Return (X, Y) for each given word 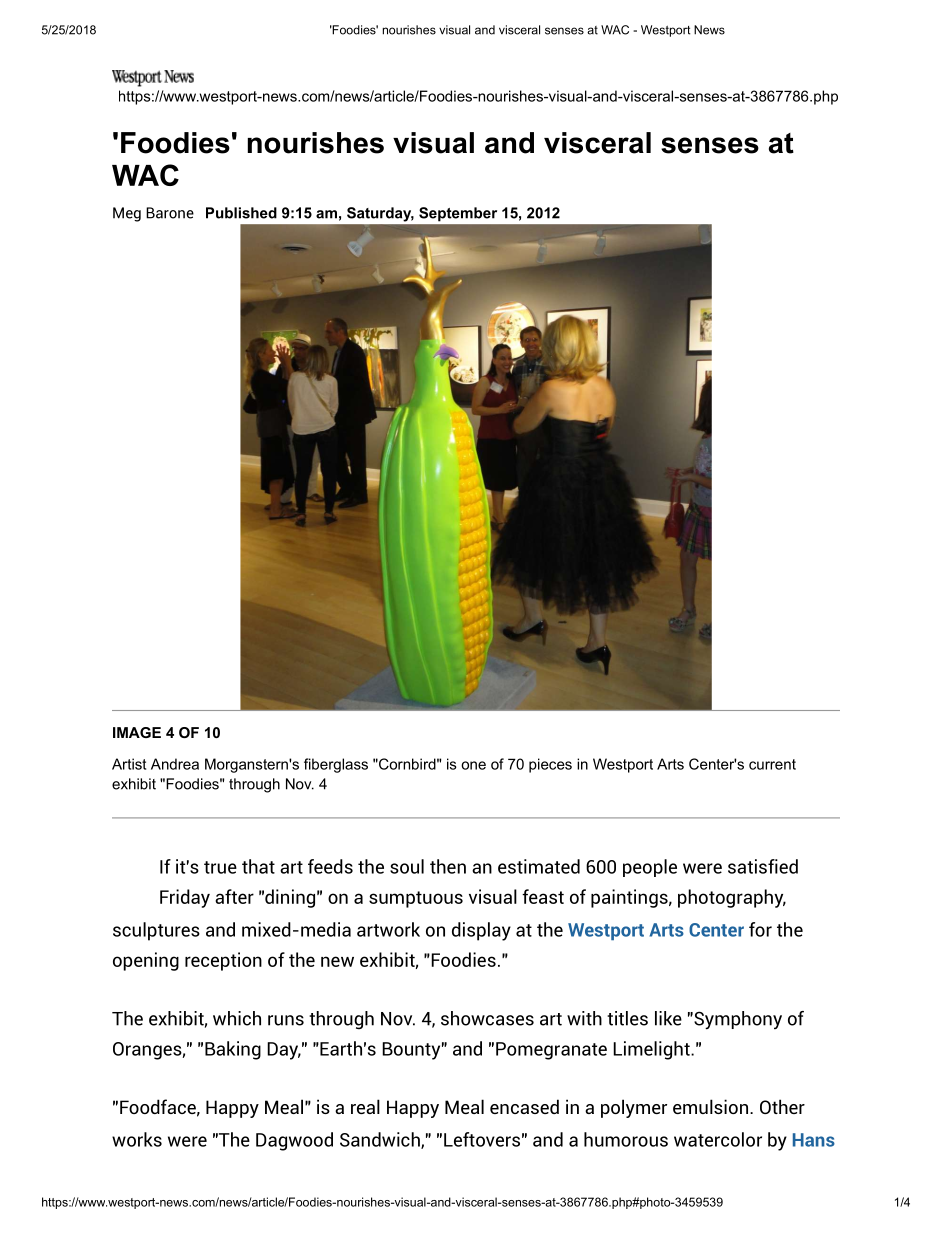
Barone (170, 213)
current (772, 764)
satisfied (763, 866)
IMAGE (137, 732)
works (137, 1139)
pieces (550, 765)
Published (241, 213)
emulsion (710, 1106)
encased (524, 1106)
